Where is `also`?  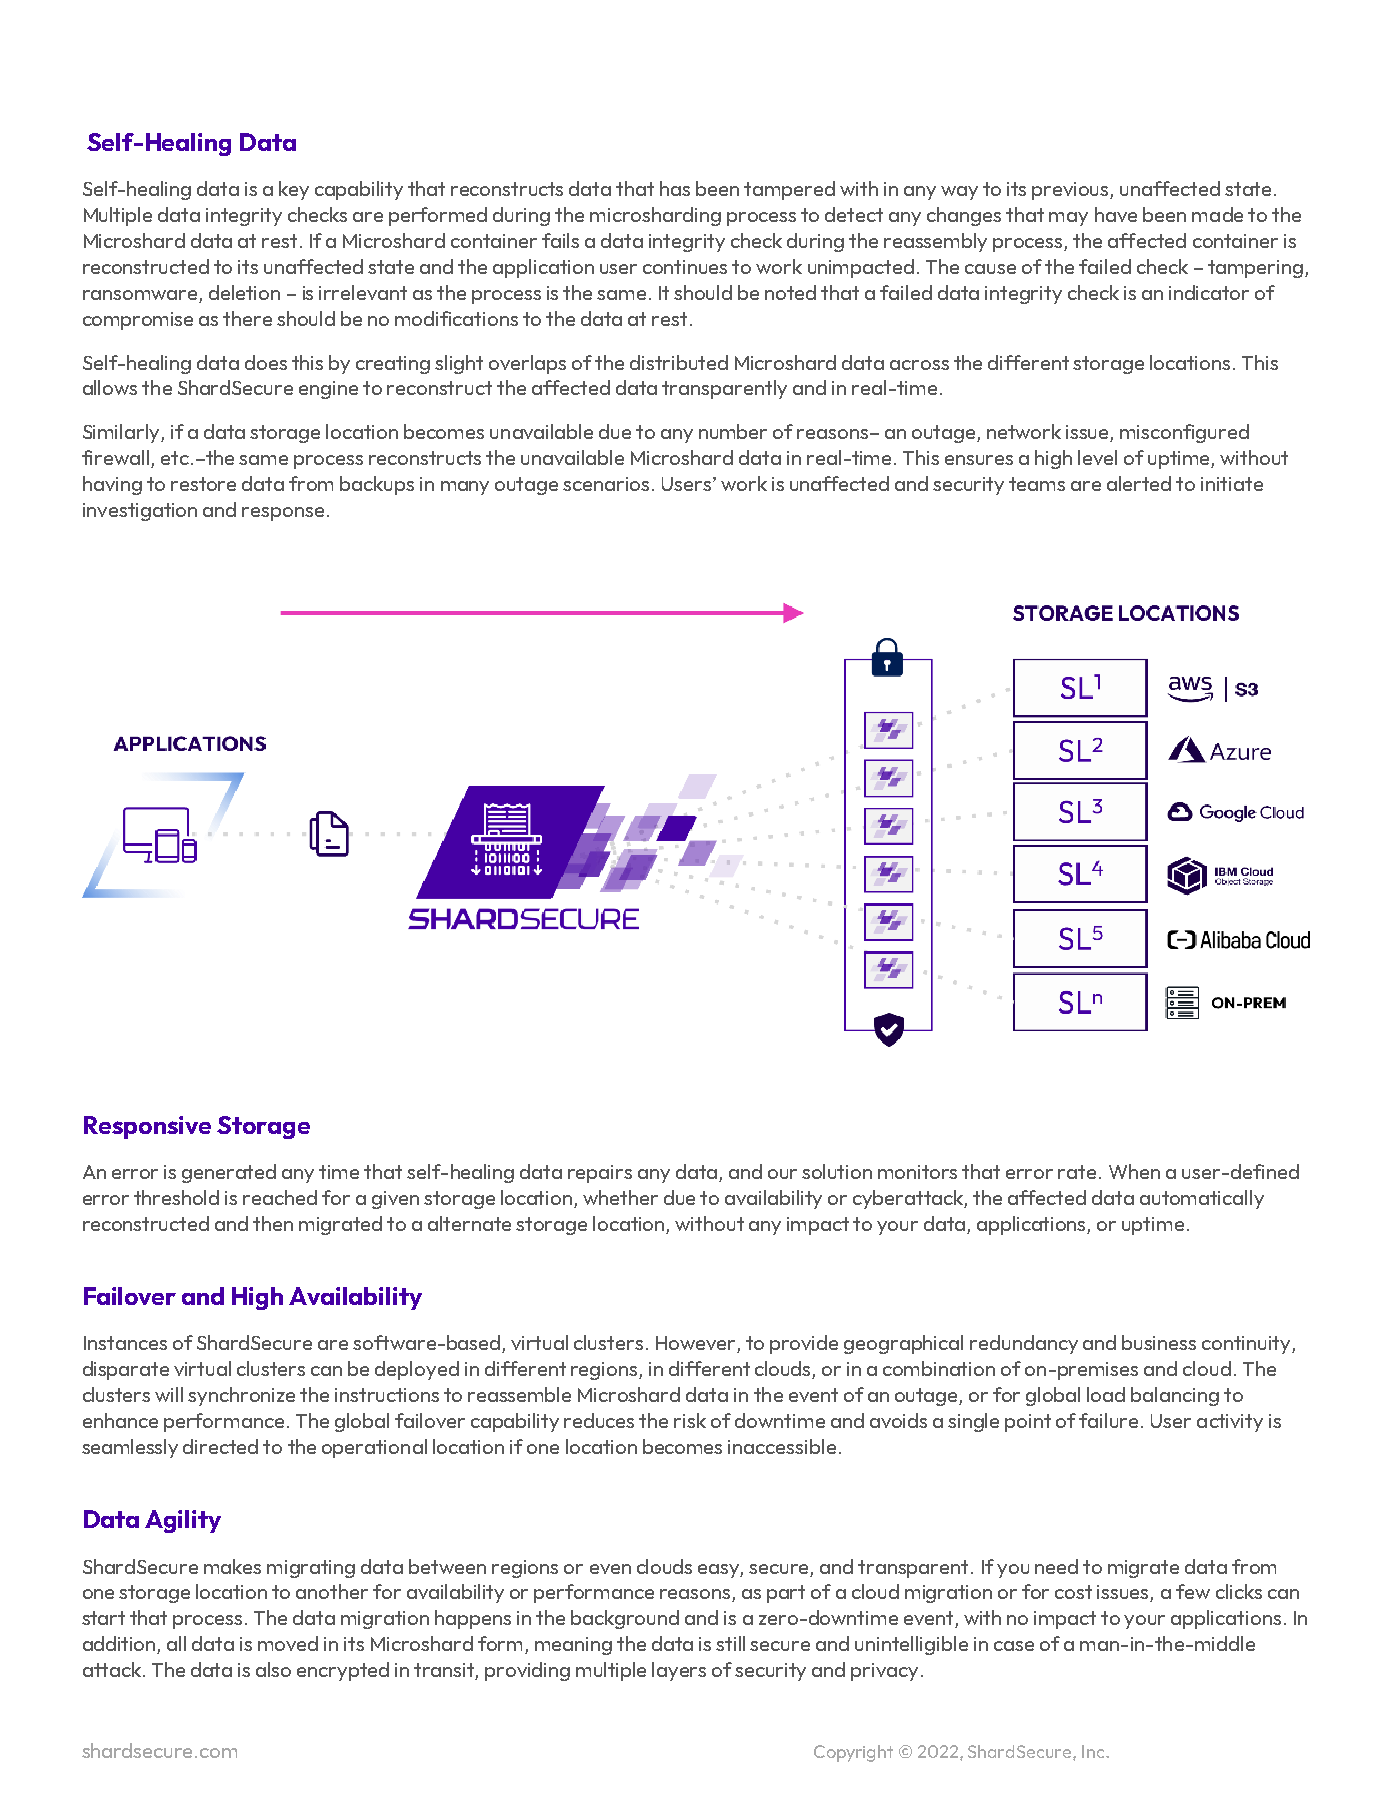
also is located at coordinates (273, 1669).
